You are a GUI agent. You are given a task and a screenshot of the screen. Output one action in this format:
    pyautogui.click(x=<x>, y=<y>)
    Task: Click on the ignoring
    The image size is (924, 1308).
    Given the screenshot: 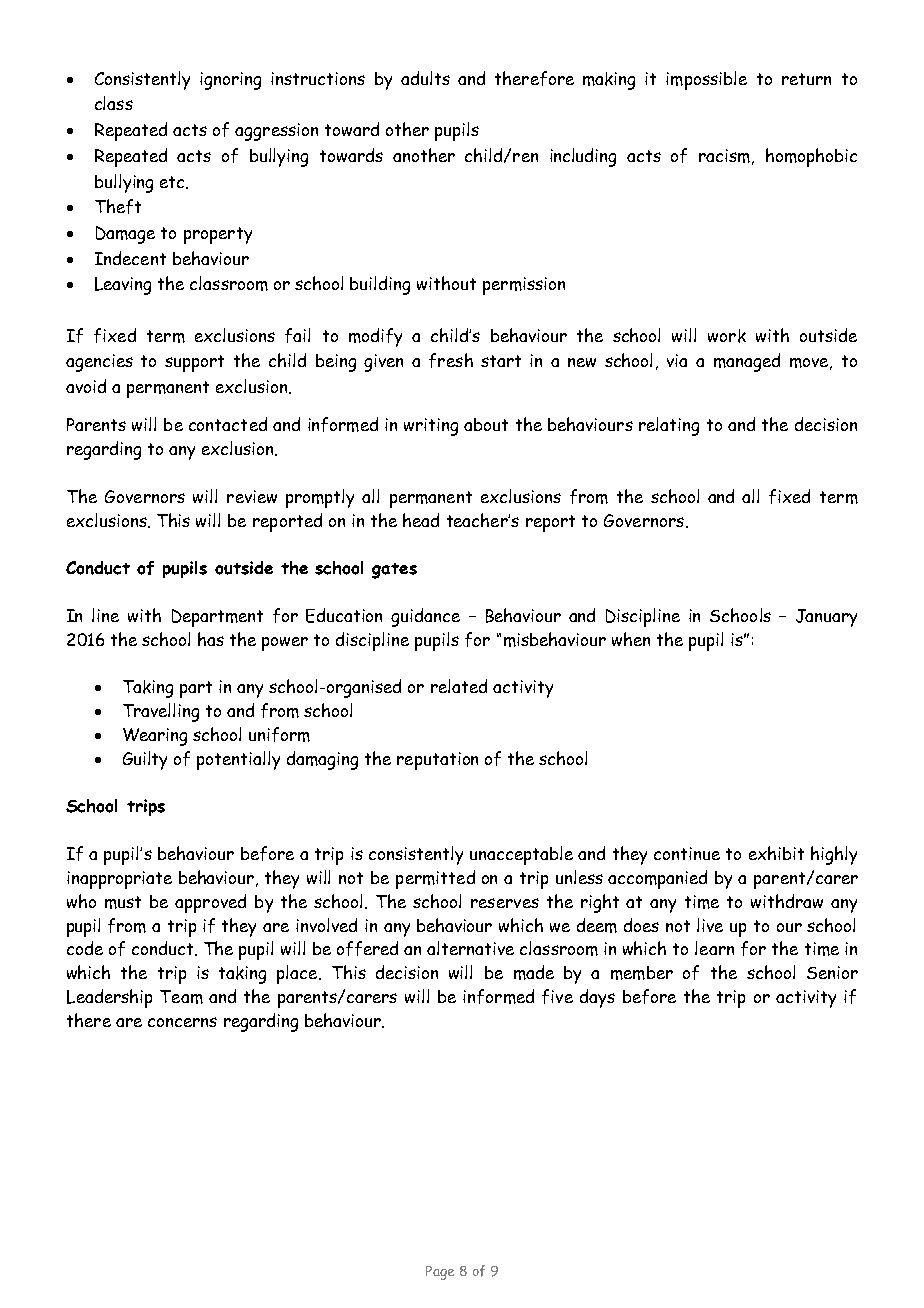 What is the action you would take?
    pyautogui.click(x=230, y=81)
